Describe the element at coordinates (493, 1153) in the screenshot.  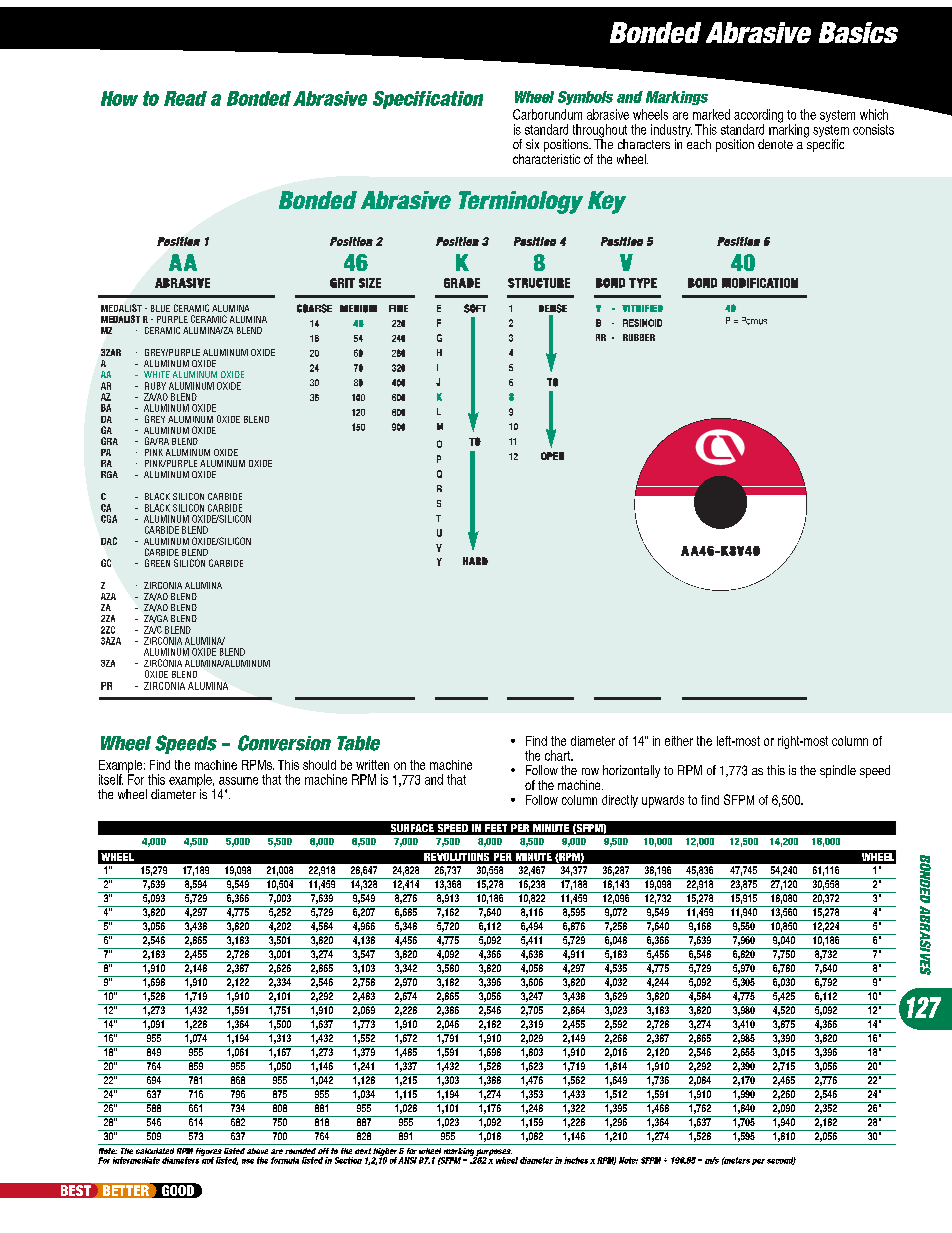
I see `purposes` at that location.
